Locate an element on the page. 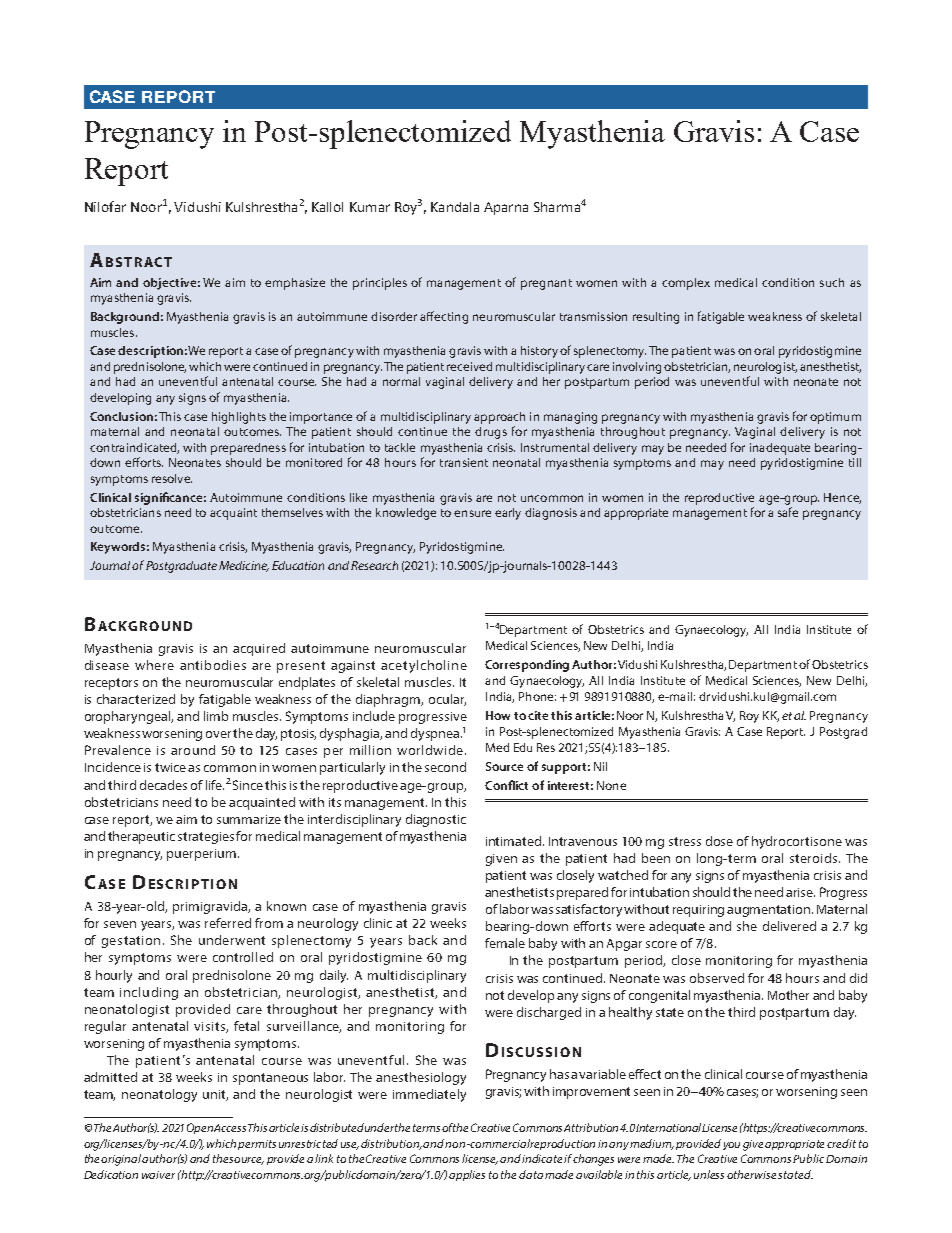  Conflict is located at coordinates (506, 785).
